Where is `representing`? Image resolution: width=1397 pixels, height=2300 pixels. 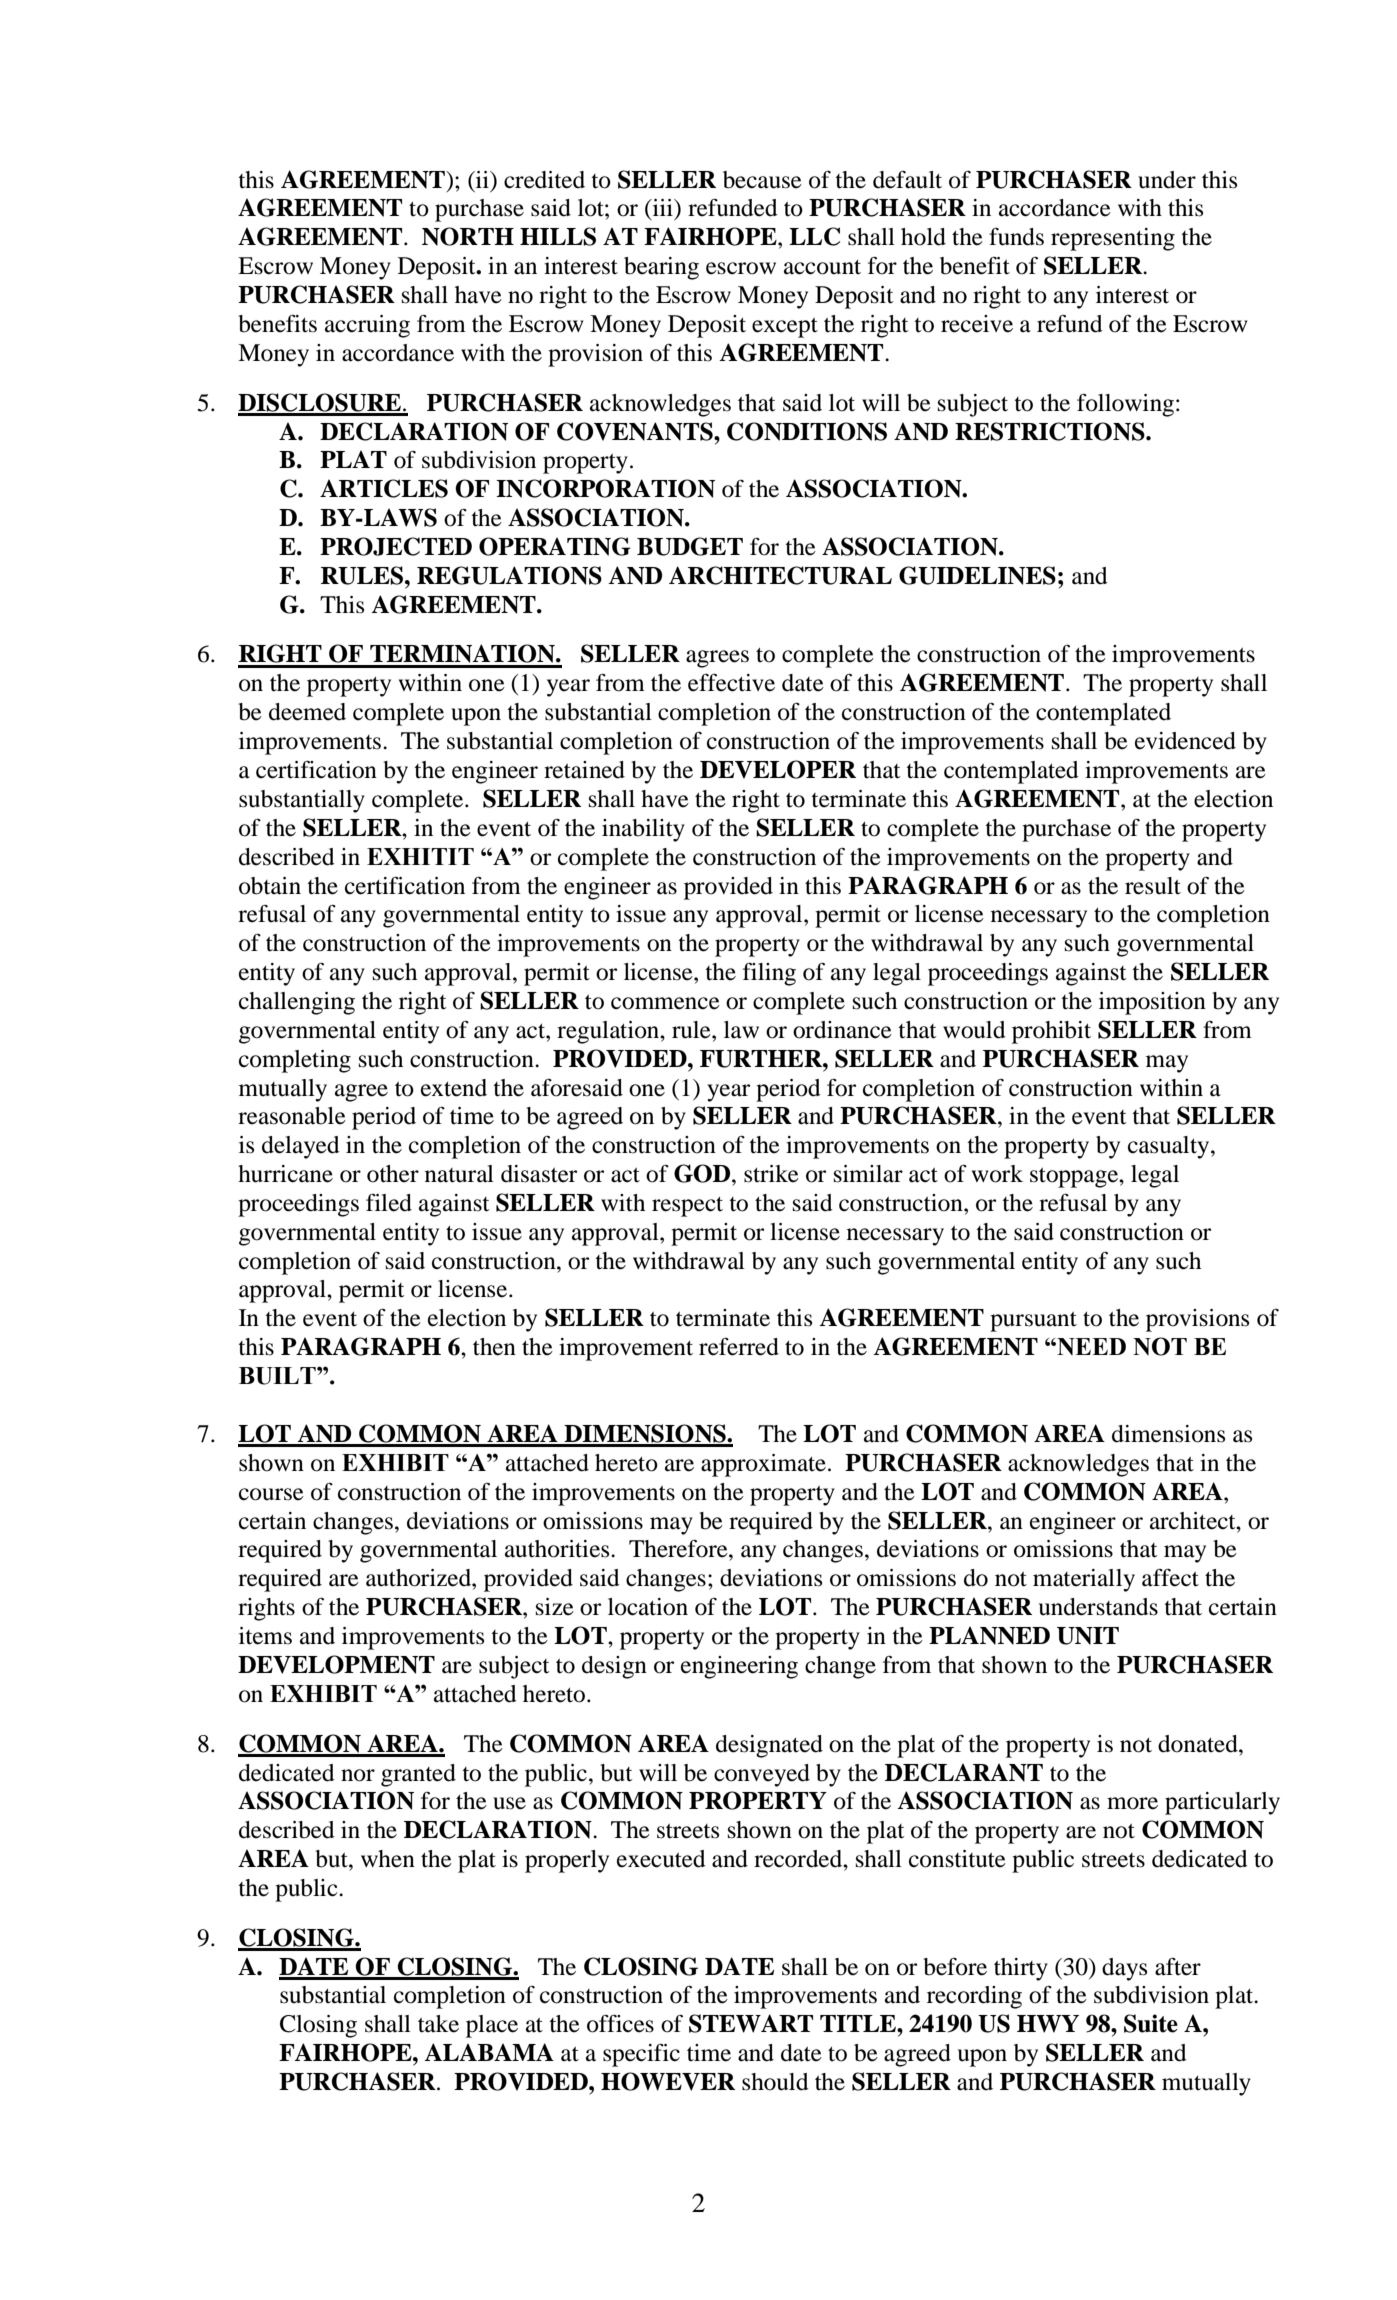 representing is located at coordinates (1113, 239).
